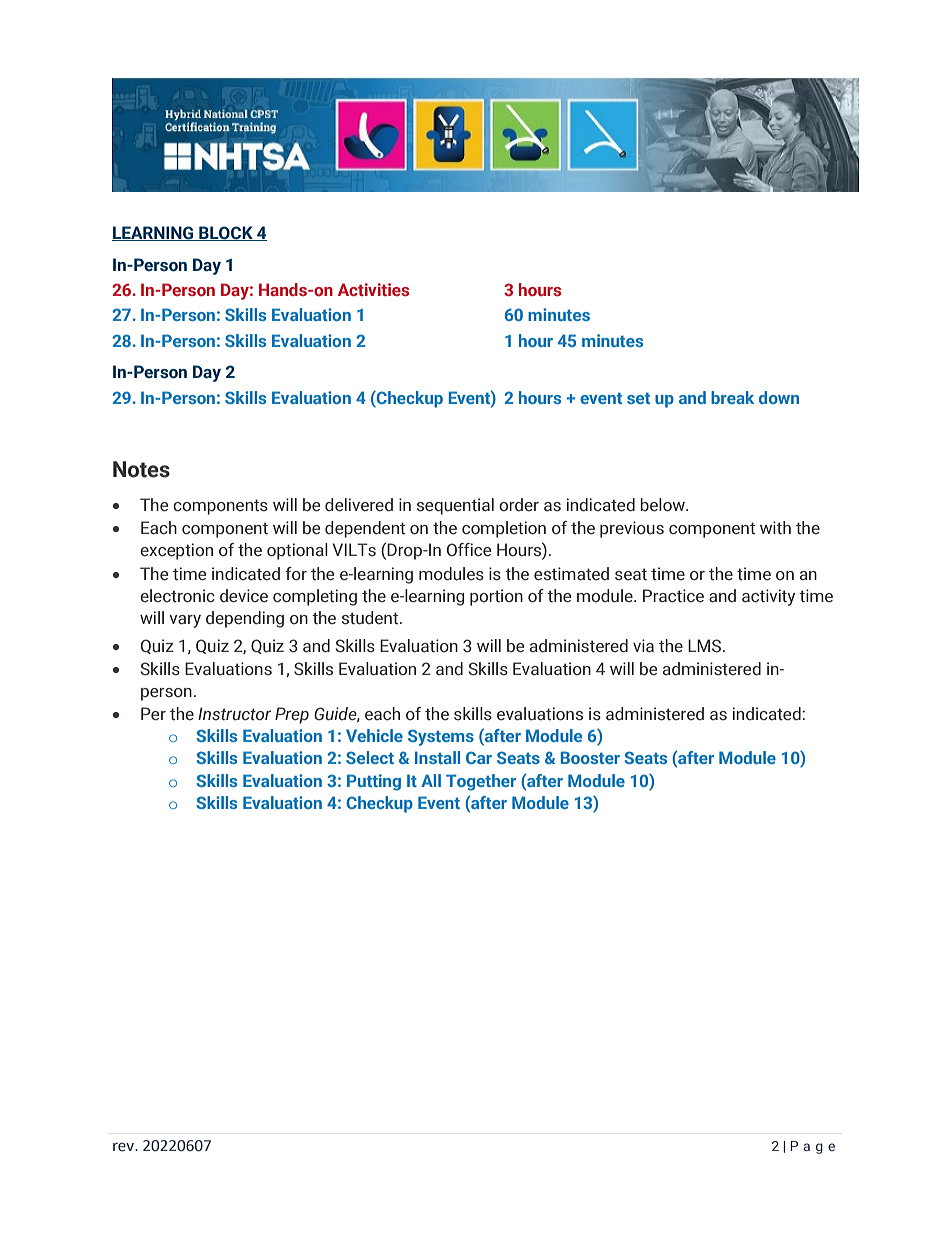 The width and height of the document is (952, 1233). What do you see at coordinates (732, 397) in the document?
I see `break` at bounding box center [732, 397].
